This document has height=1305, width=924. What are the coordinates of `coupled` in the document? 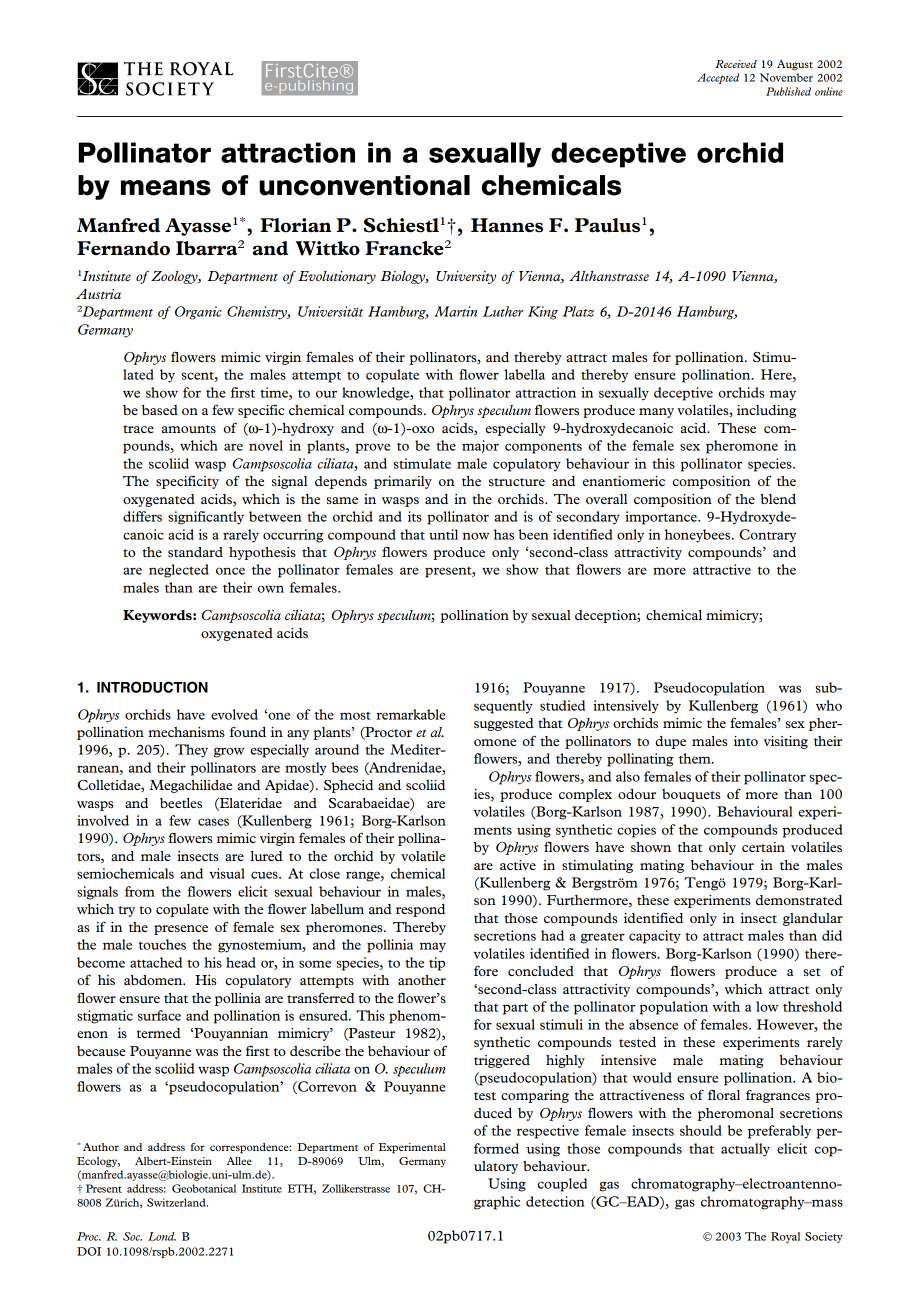 It's located at (562, 1185).
